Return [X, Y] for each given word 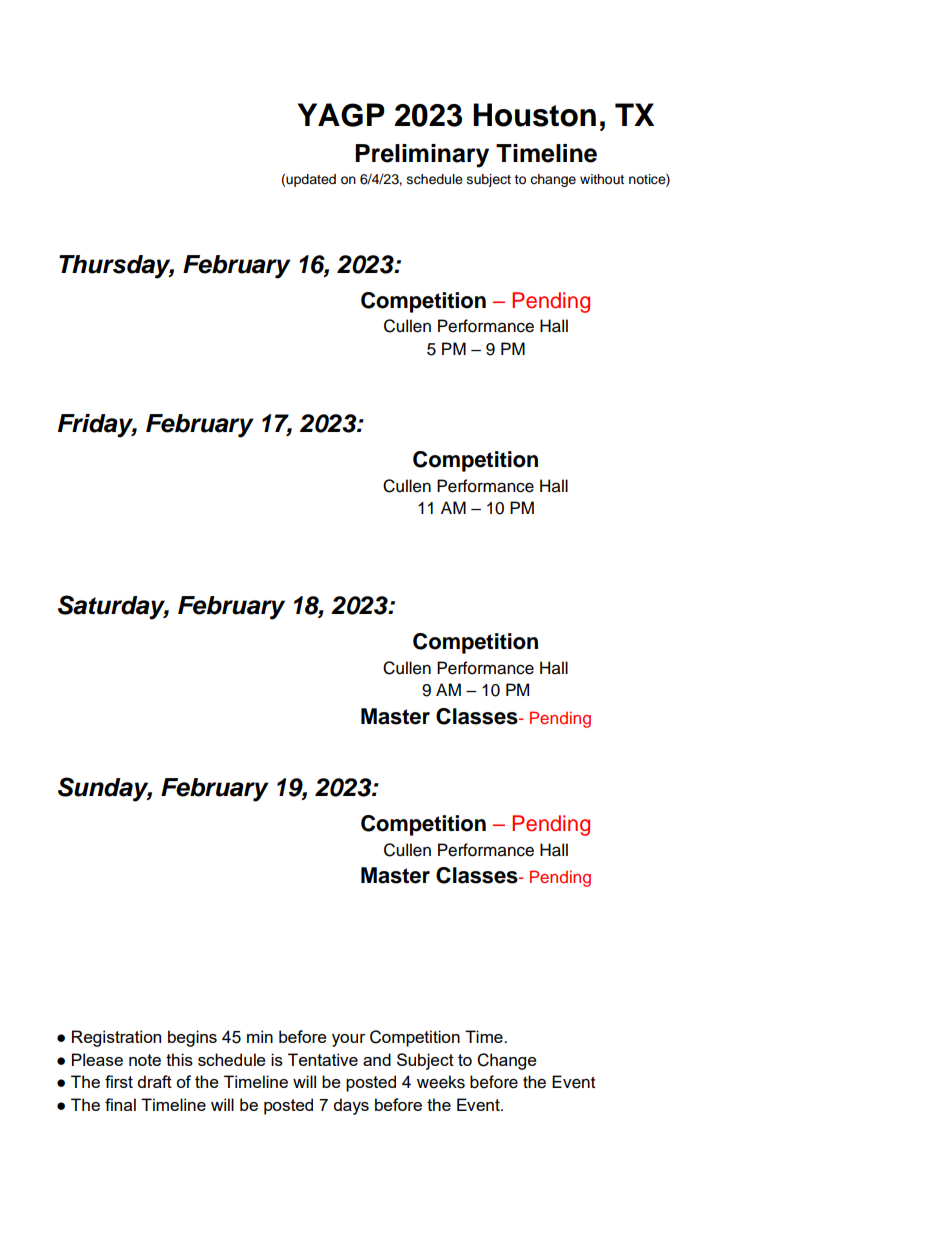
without [602, 179]
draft [154, 1081]
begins [192, 1038]
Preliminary [422, 156]
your [348, 1040]
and [377, 1059]
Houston [534, 115]
